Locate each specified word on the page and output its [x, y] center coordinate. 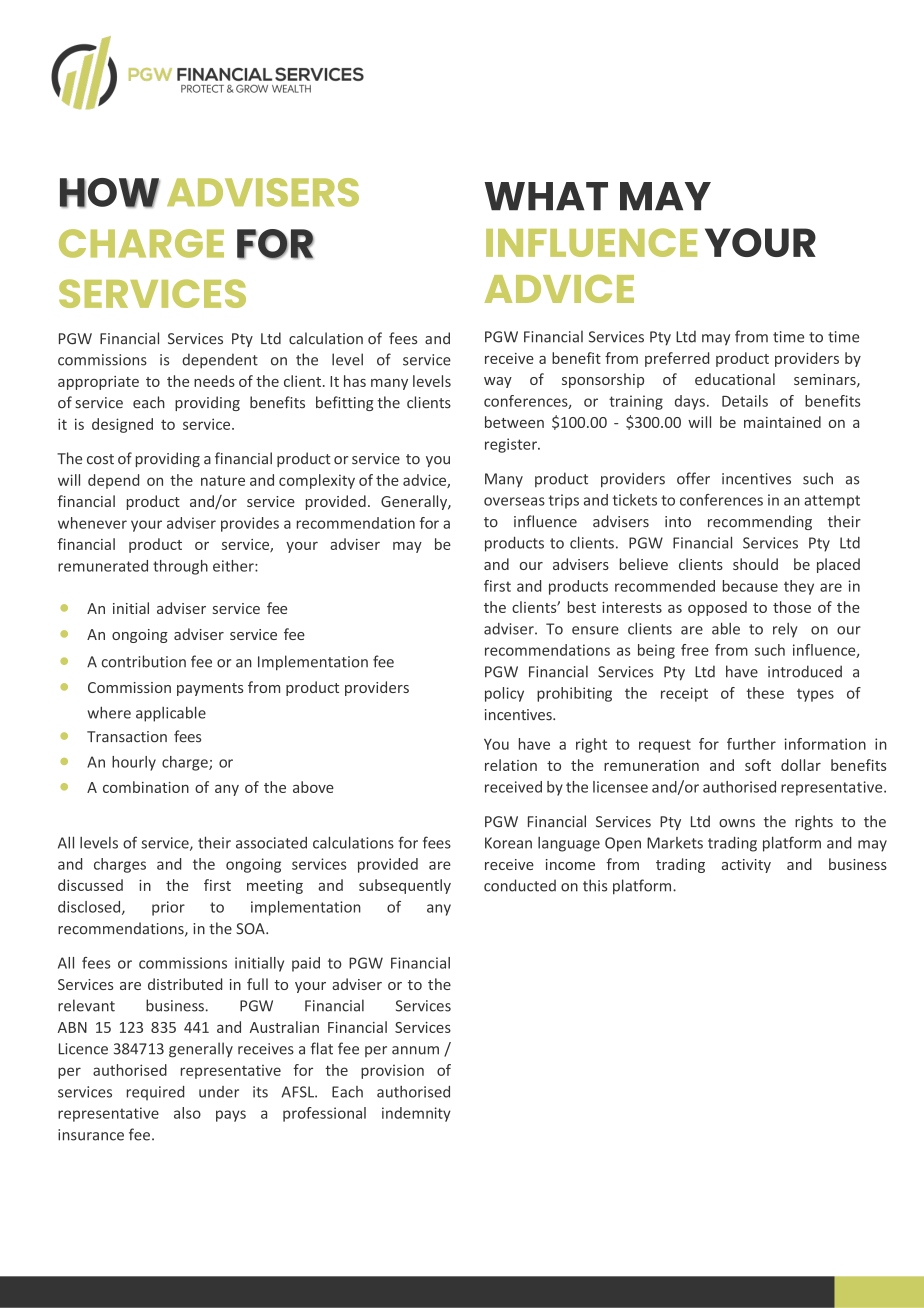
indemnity [416, 1114]
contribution [144, 661]
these [765, 693]
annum [415, 1050]
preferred [677, 359]
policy [504, 694]
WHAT [546, 196]
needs [214, 381]
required [155, 1093]
